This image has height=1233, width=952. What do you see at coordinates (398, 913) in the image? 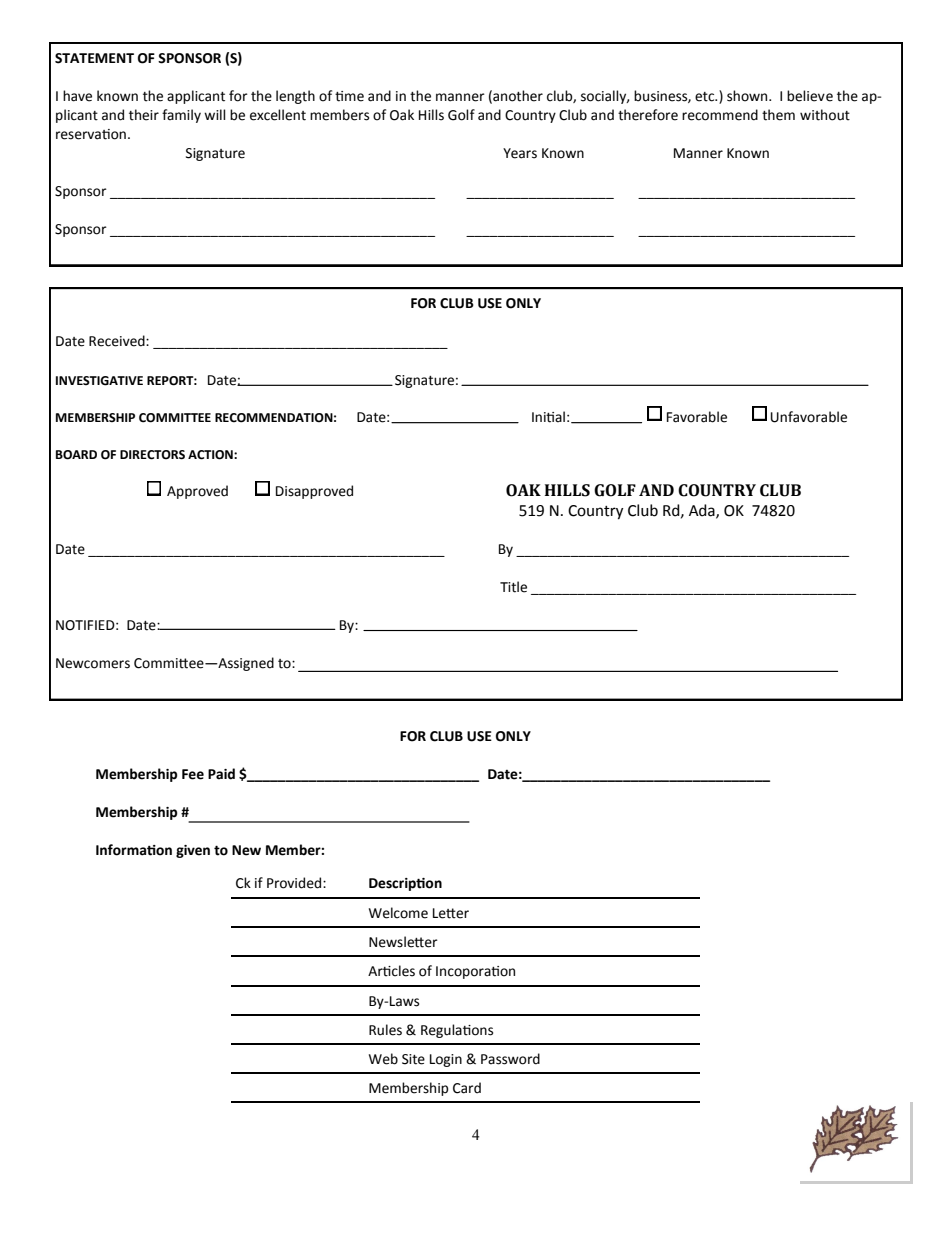
I see `Welcome` at bounding box center [398, 913].
